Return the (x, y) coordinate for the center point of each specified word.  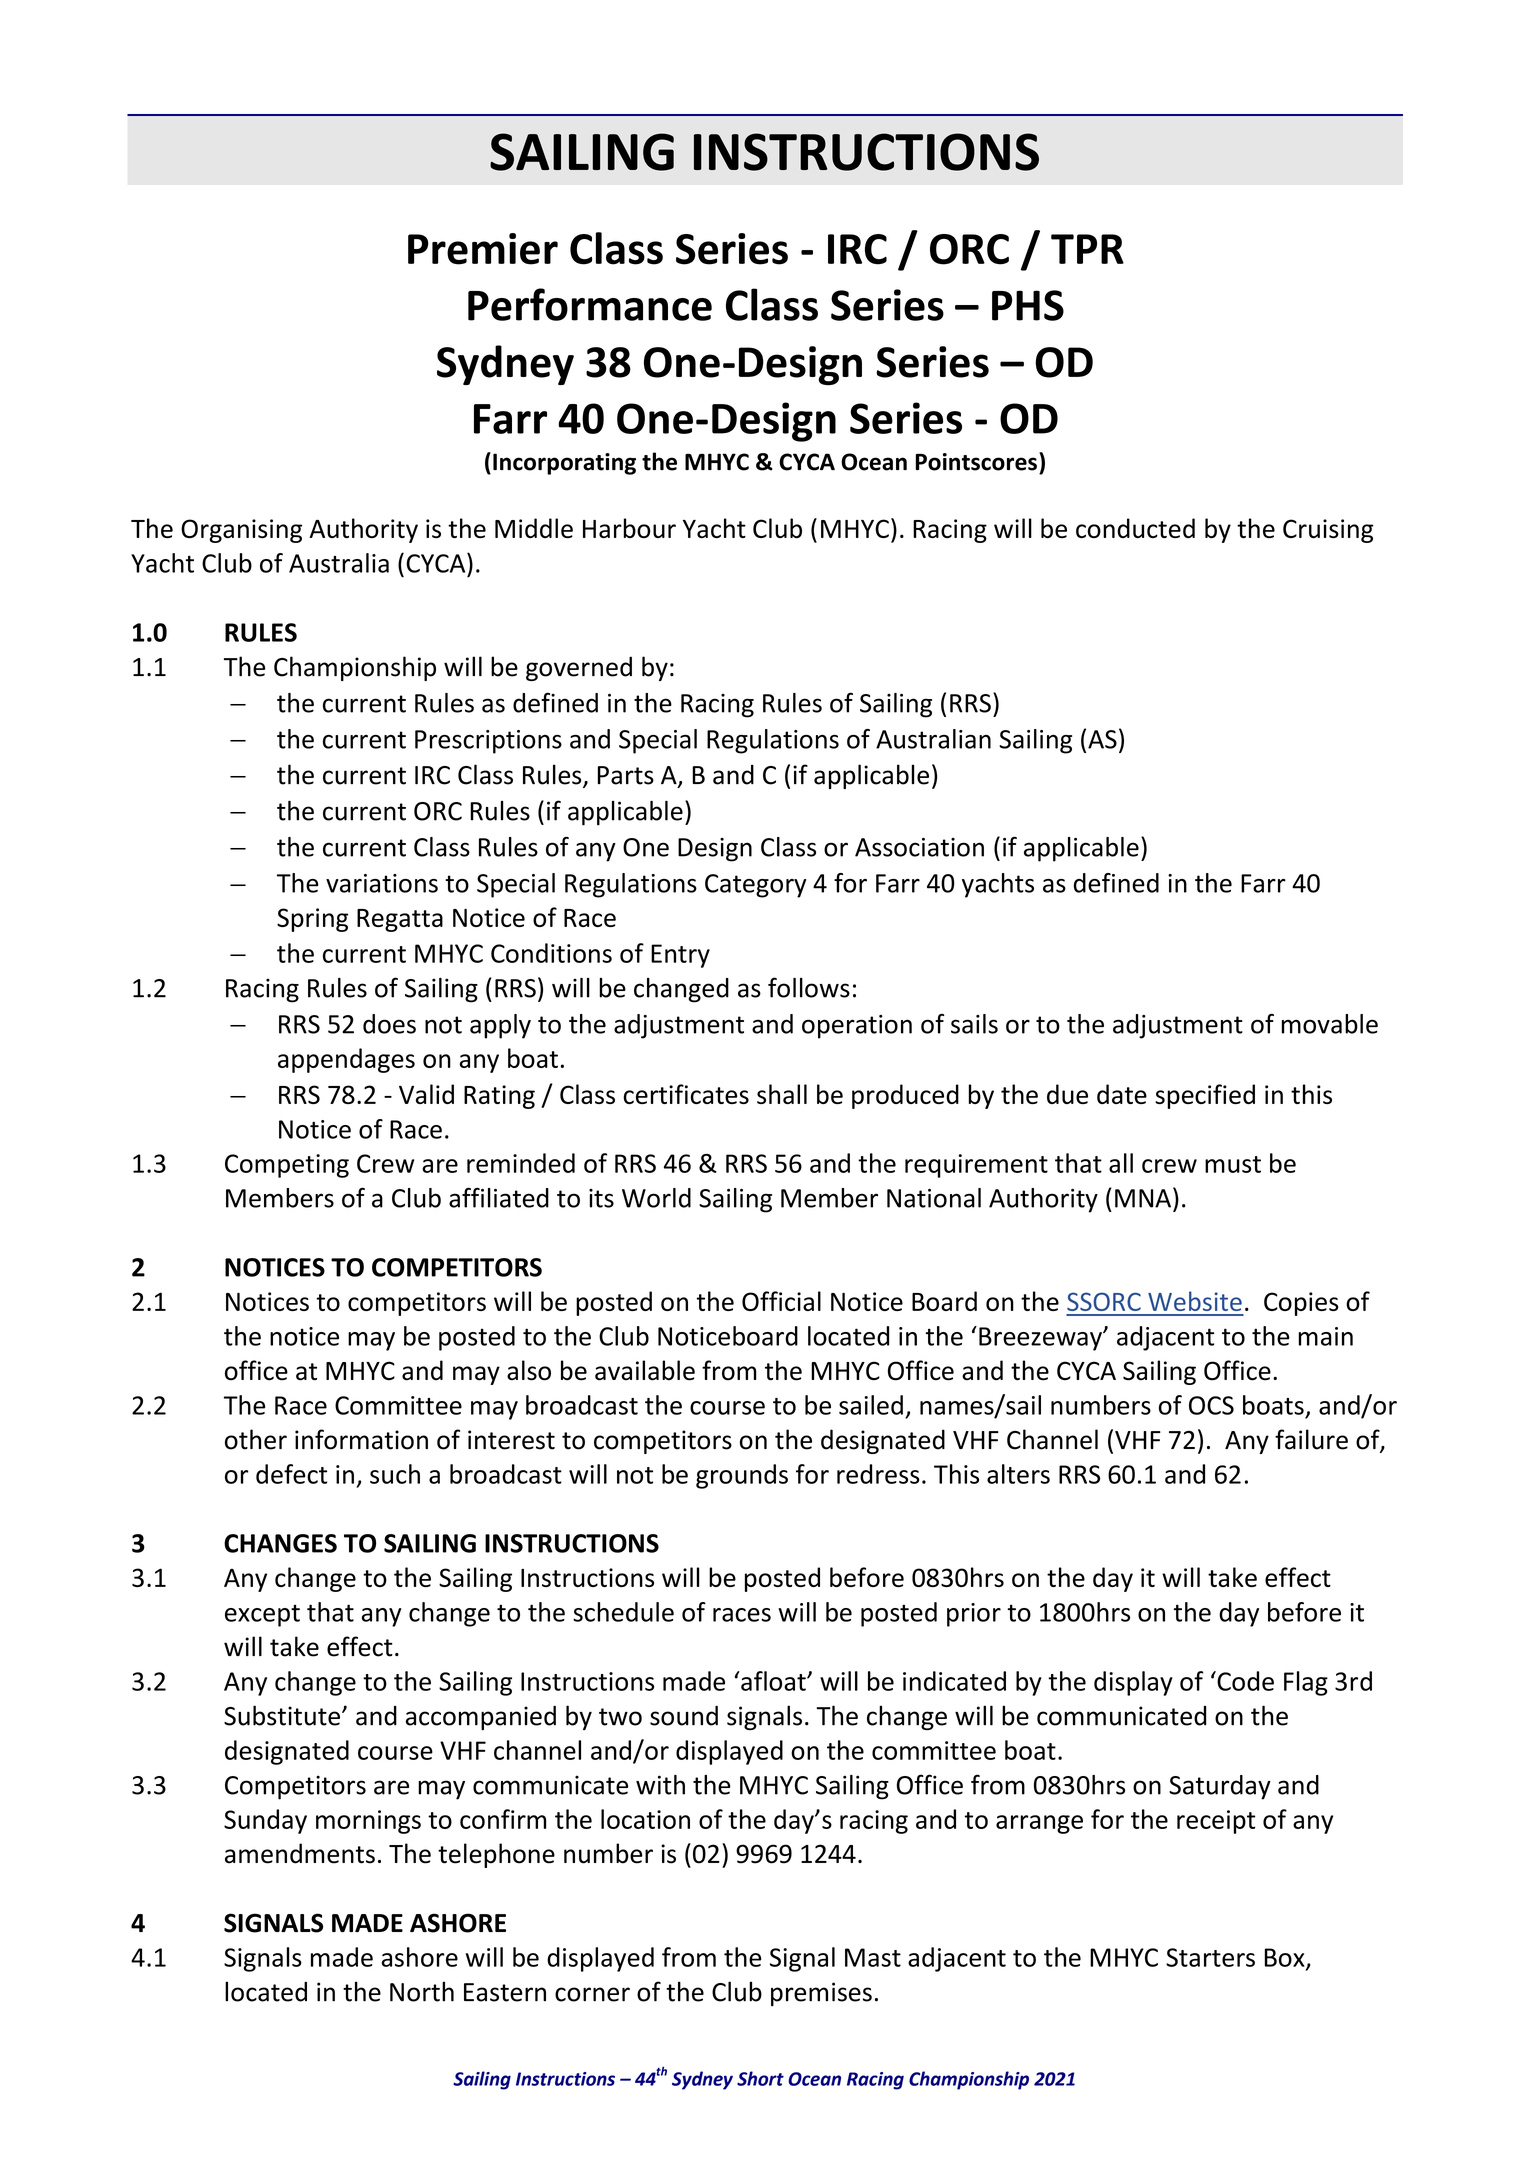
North (422, 1991)
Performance (590, 304)
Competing (287, 1166)
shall (782, 1094)
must (1233, 1164)
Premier (483, 249)
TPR (1087, 249)
